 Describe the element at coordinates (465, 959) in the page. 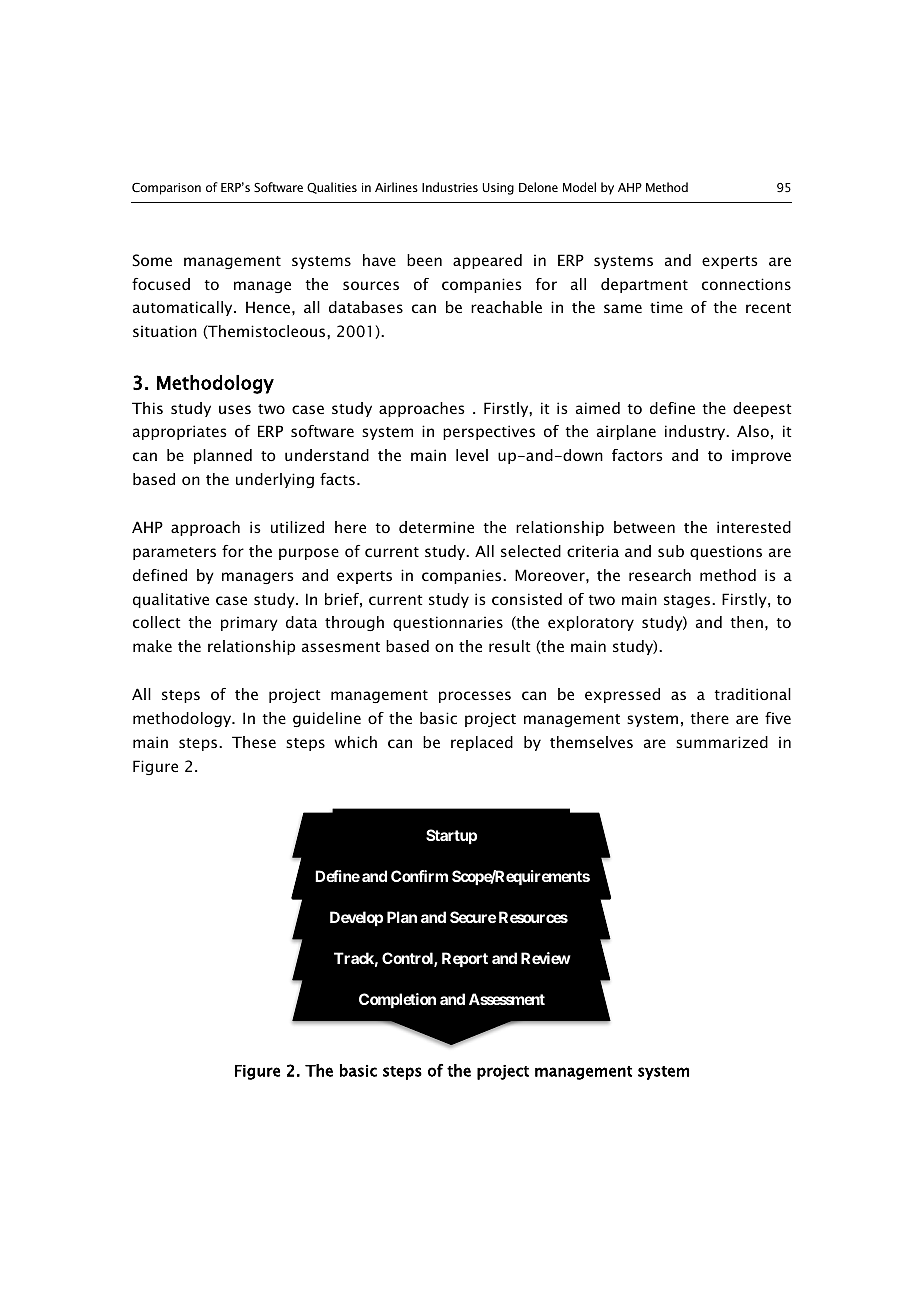

I see `Report` at that location.
